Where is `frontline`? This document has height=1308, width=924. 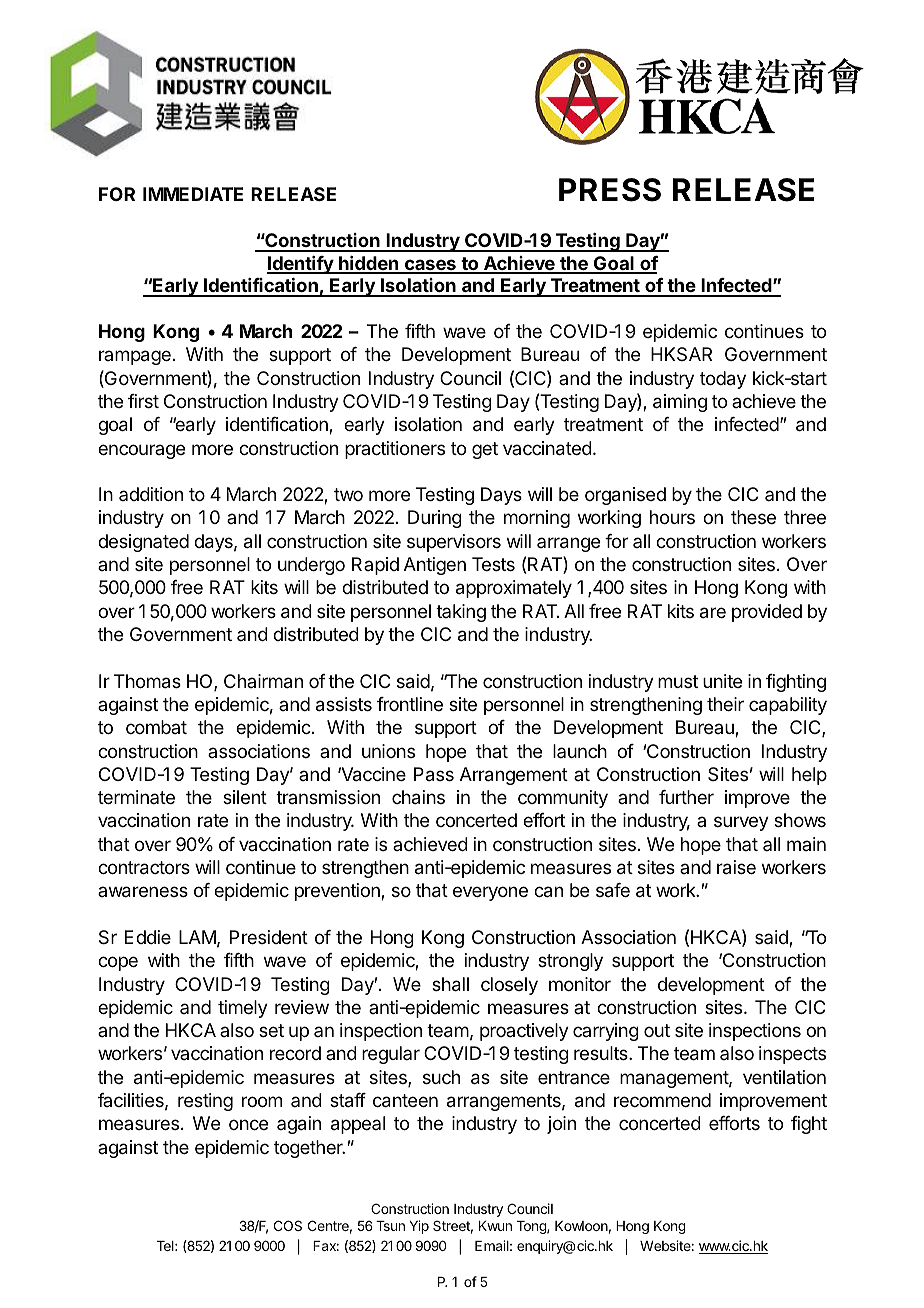
frontline is located at coordinates (410, 704).
